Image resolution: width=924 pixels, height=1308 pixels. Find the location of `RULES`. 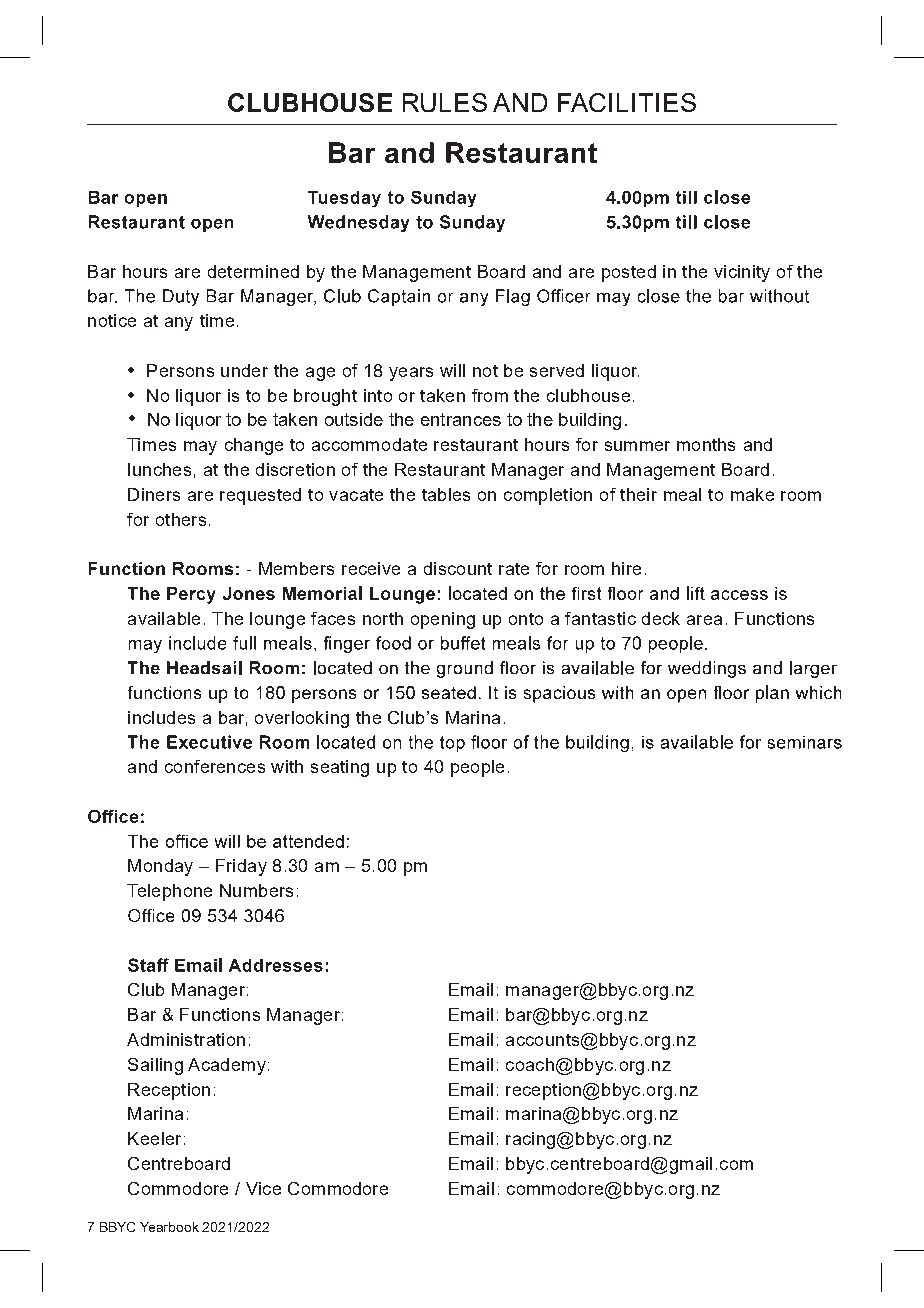

RULES is located at coordinates (445, 102).
